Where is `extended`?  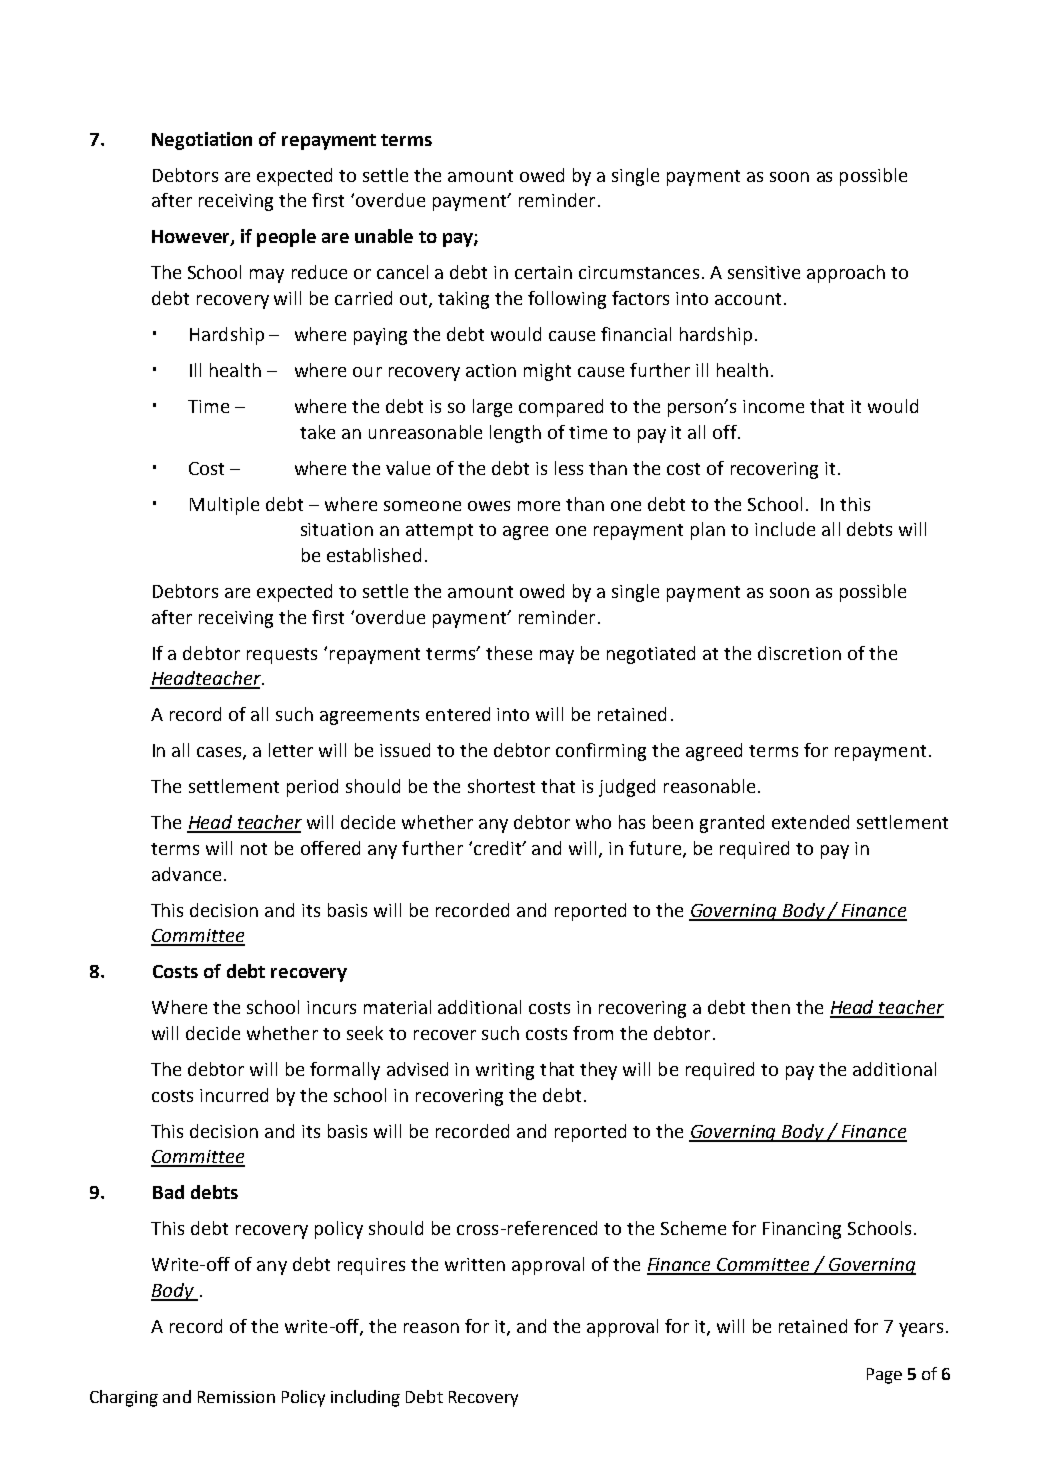 extended is located at coordinates (810, 822).
